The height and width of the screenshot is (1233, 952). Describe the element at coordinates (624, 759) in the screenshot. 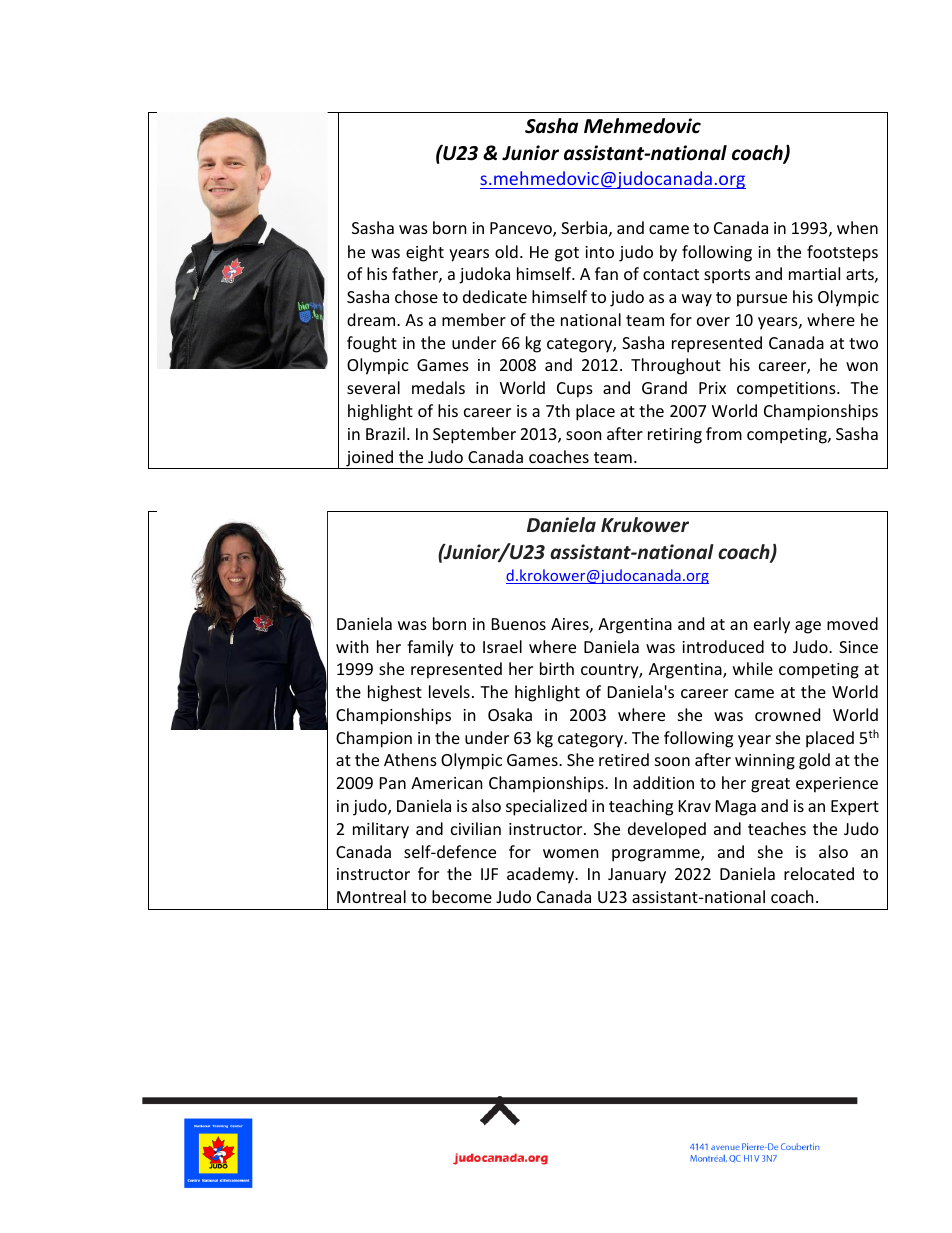

I see `retired` at that location.
